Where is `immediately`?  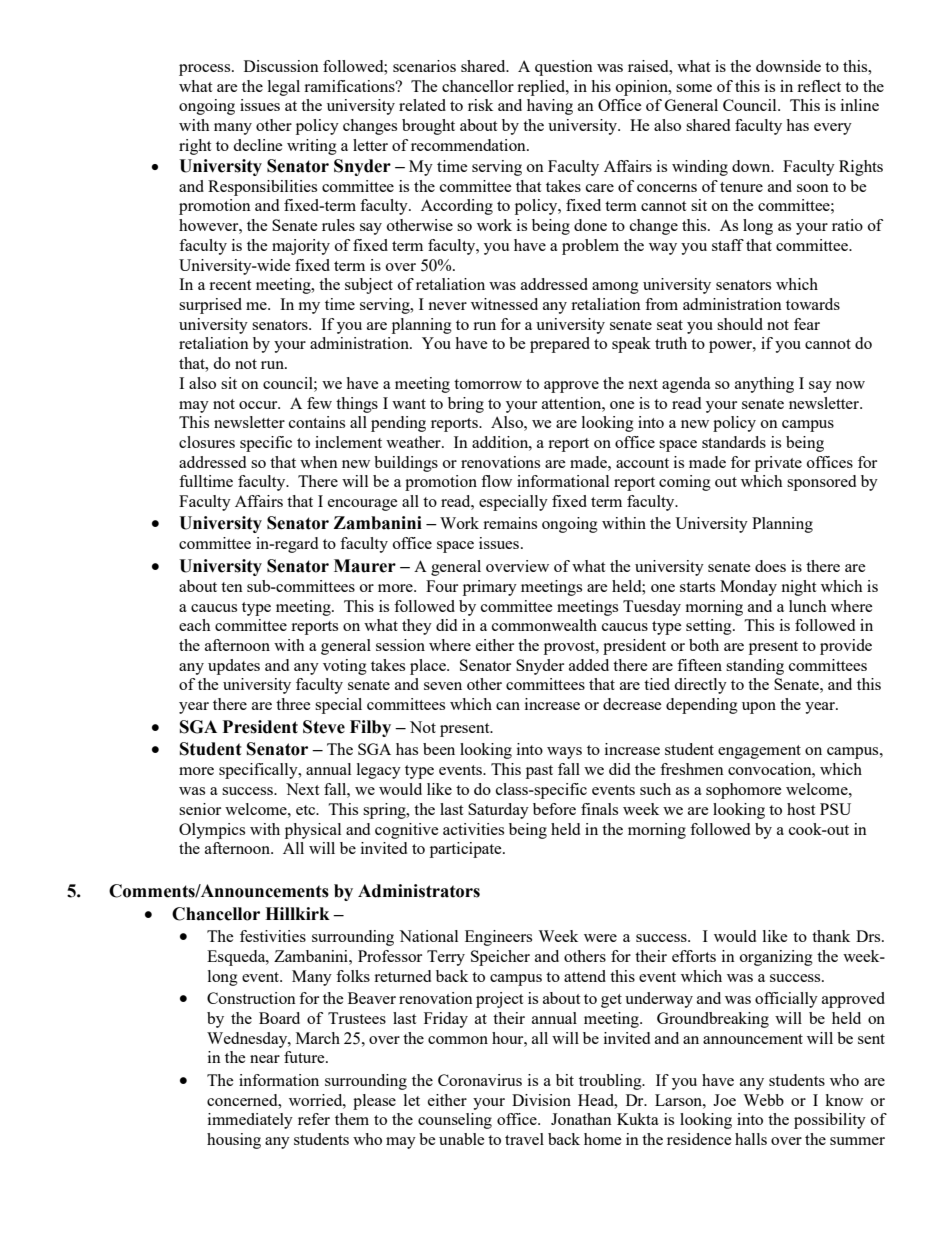
immediately is located at coordinates (250, 1121).
